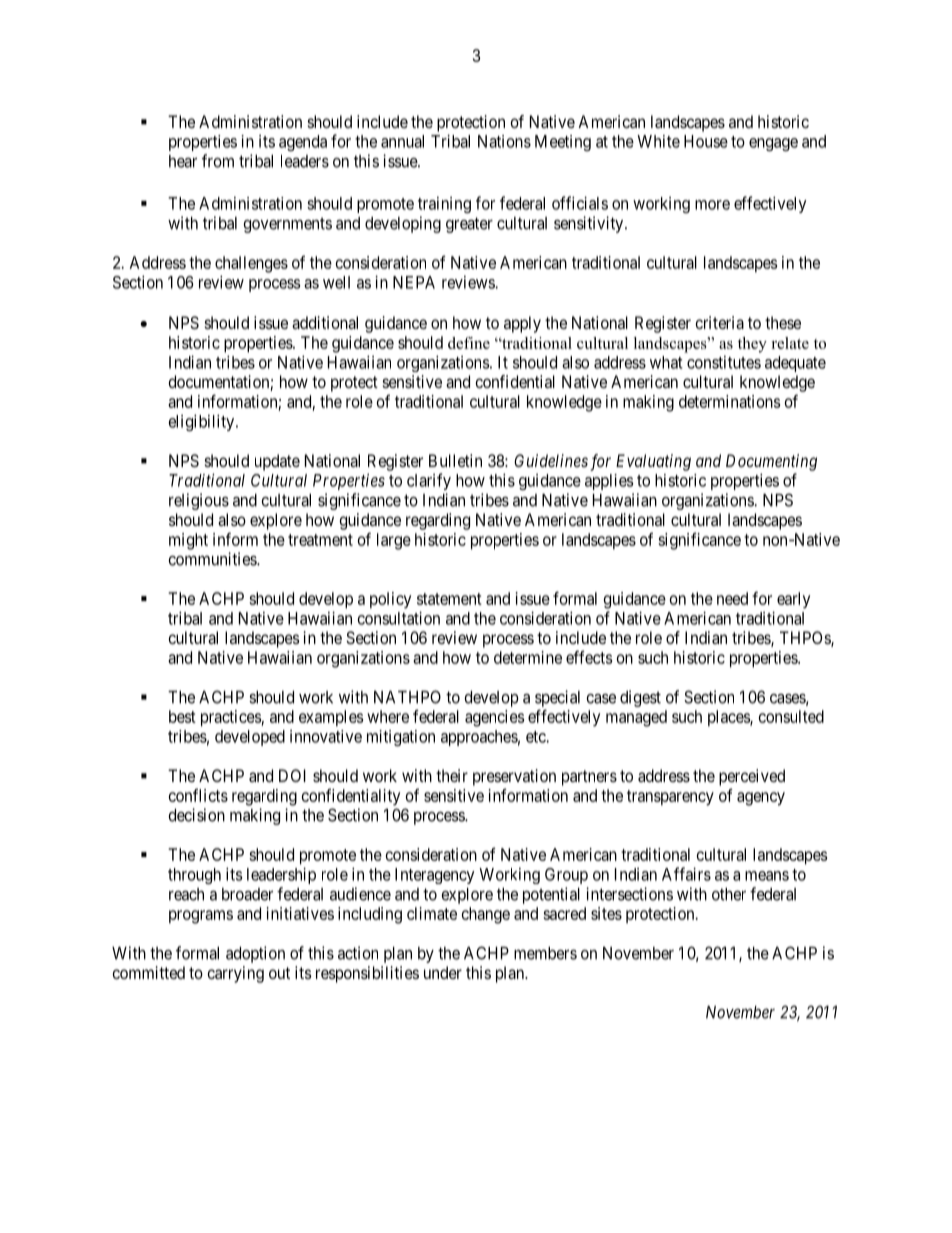  Describe the element at coordinates (452, 775) in the screenshot. I see `their` at that location.
